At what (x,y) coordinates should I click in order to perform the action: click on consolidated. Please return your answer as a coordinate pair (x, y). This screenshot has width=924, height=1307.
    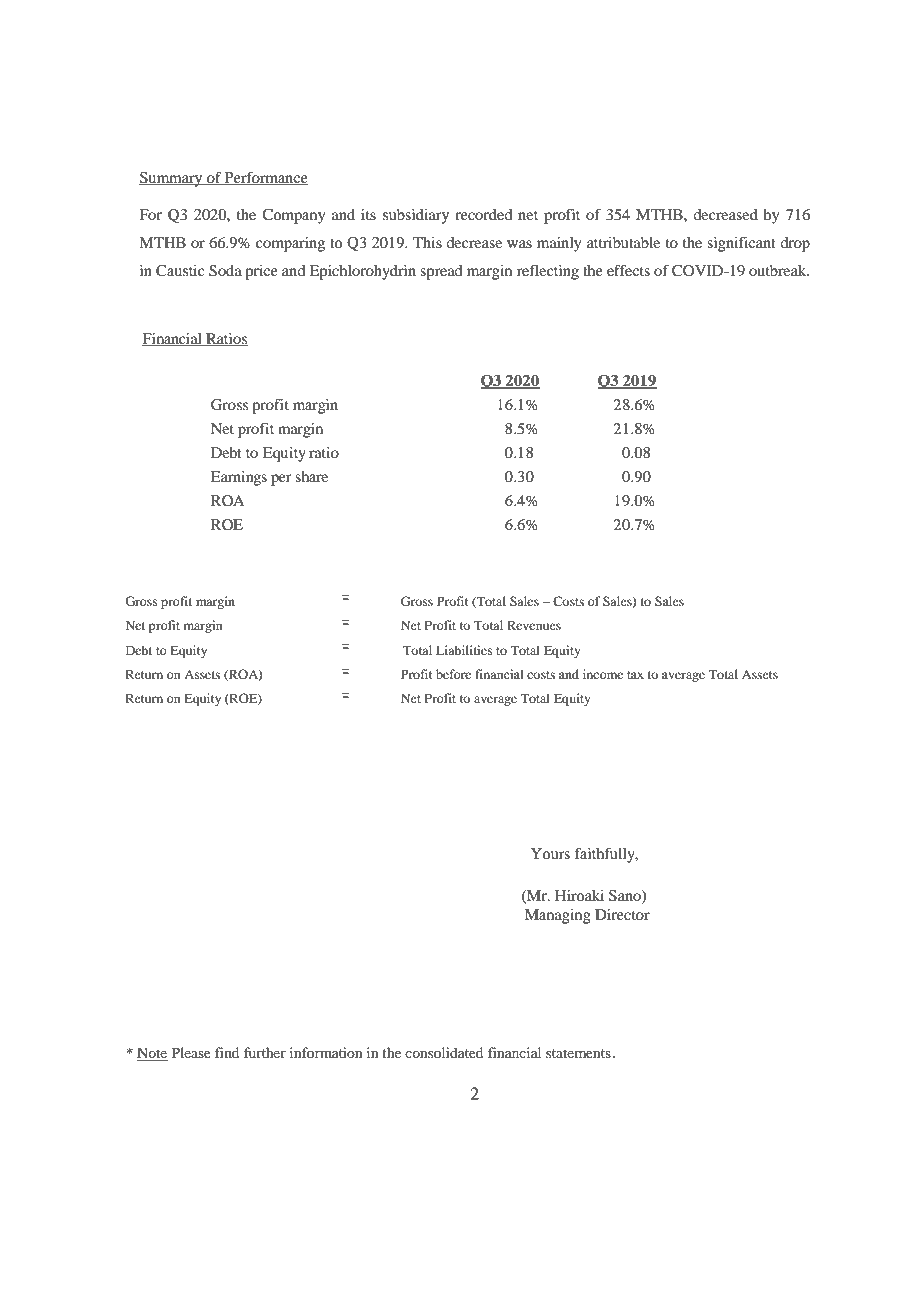
    Looking at the image, I should click on (444, 1052).
